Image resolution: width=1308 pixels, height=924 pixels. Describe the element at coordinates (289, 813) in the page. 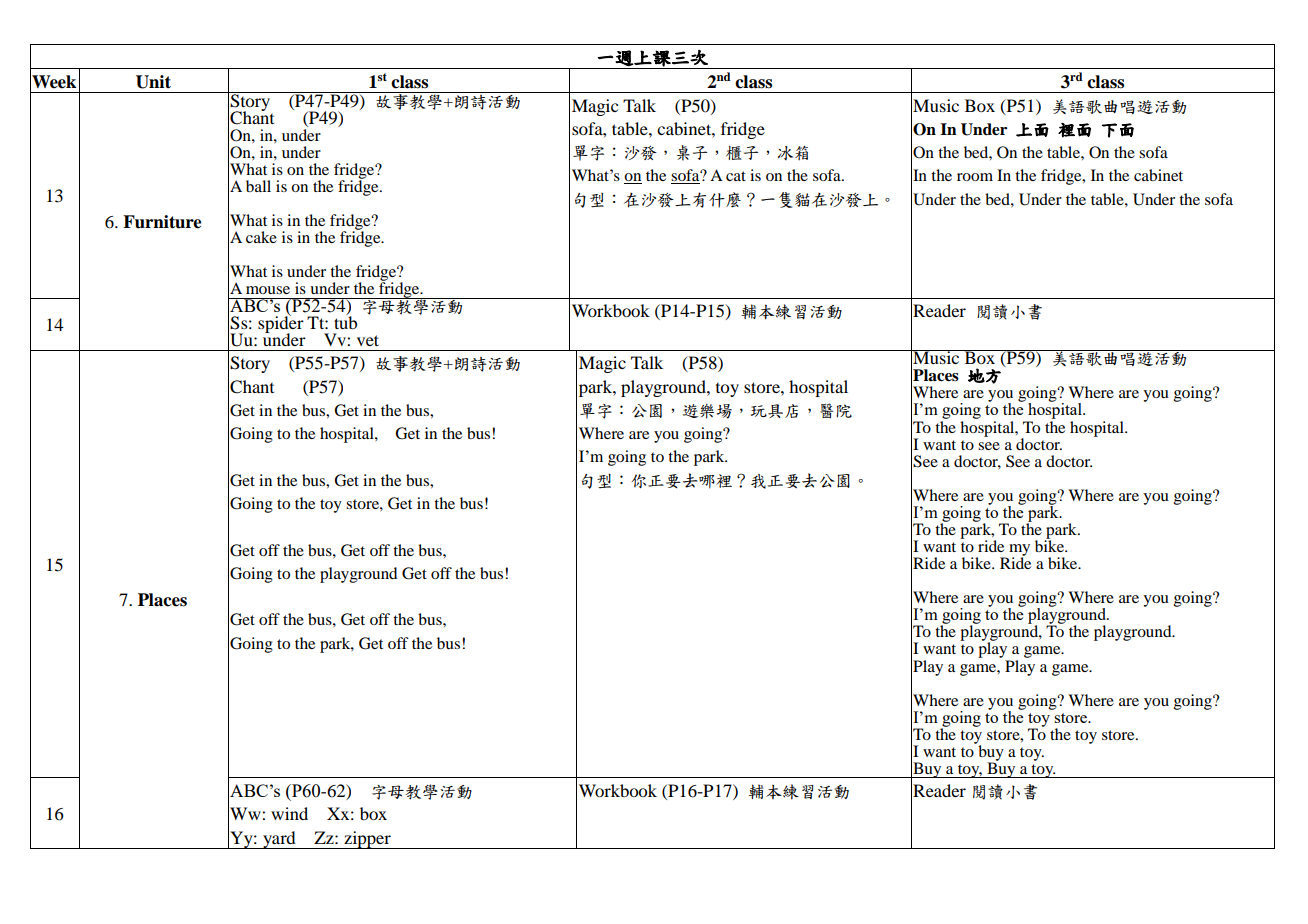

I see `wind` at that location.
